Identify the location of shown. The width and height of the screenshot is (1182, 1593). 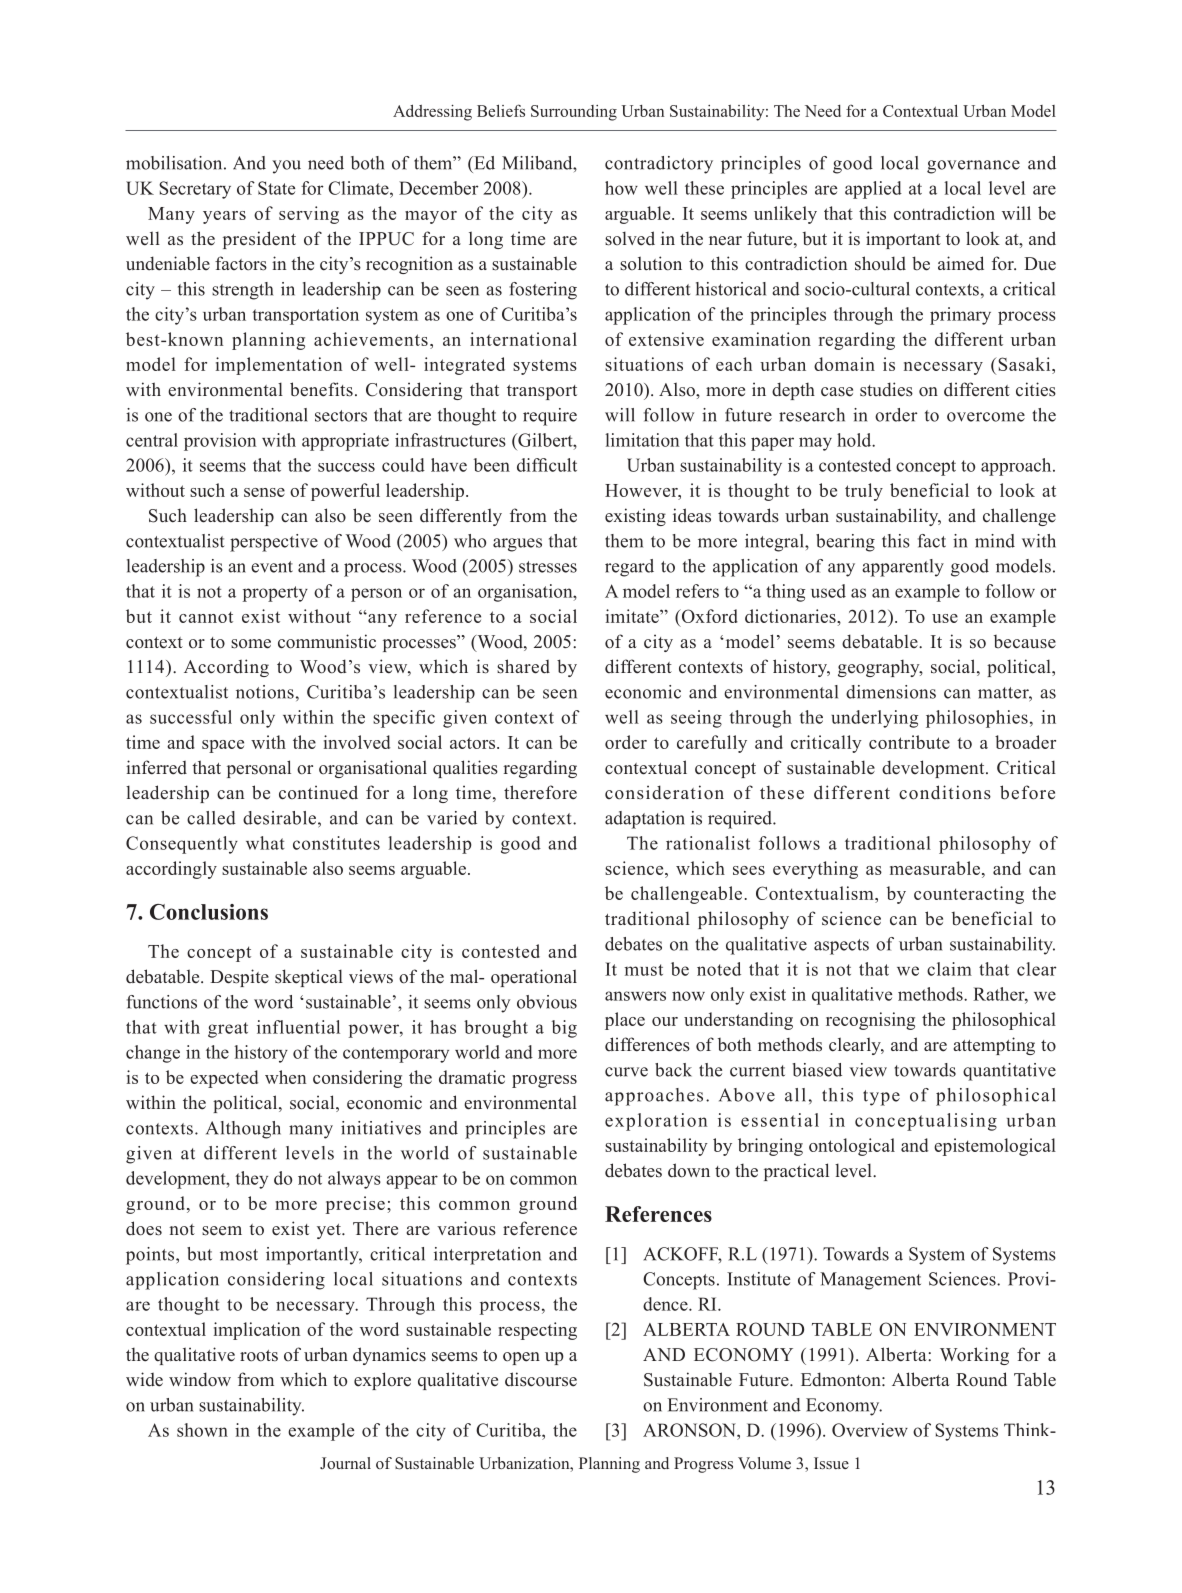
(202, 1430).
